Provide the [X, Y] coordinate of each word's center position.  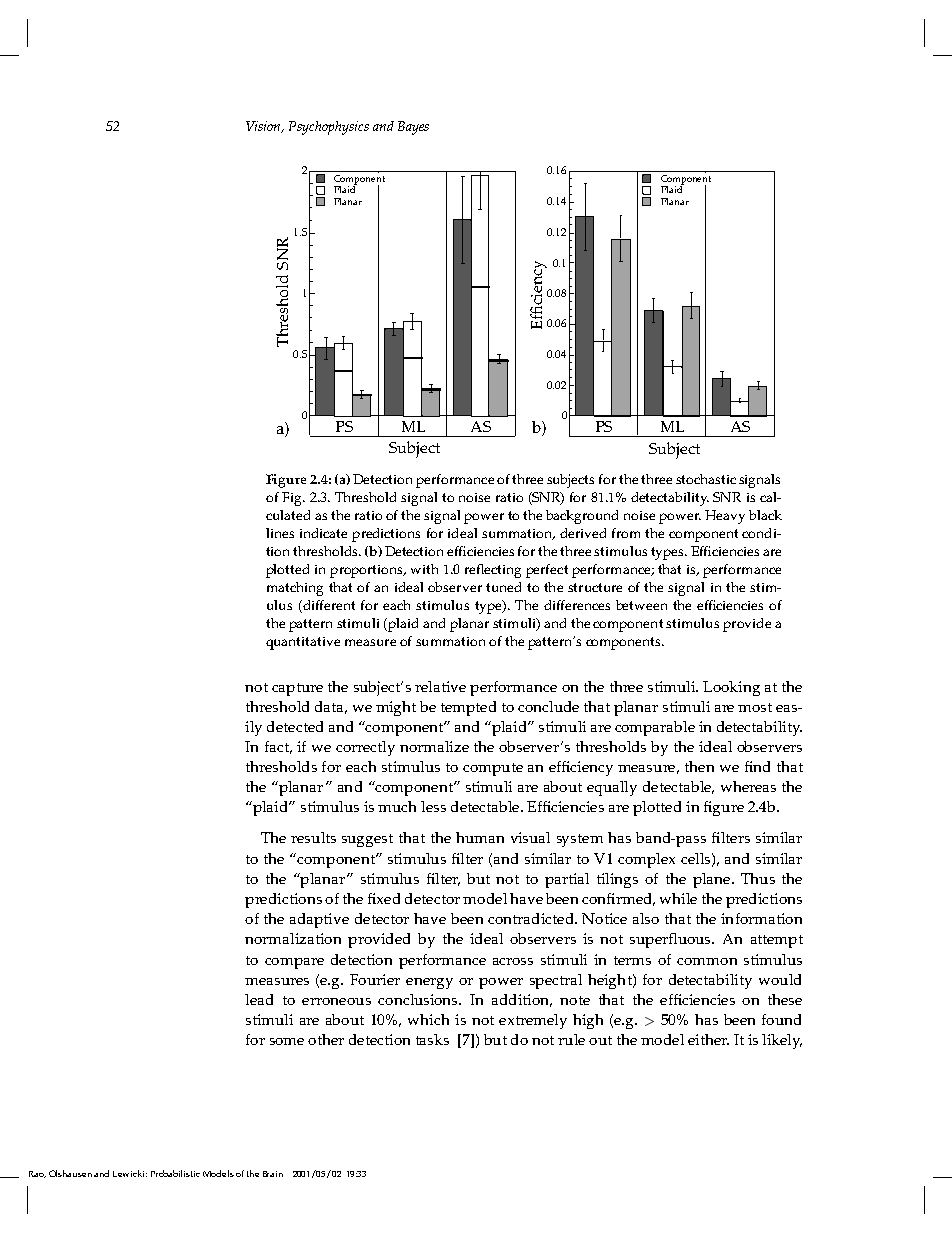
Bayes [413, 128]
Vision [264, 127]
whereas [748, 786]
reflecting [493, 571]
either [708, 1039]
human [480, 837]
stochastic [706, 479]
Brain [273, 1174]
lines [280, 533]
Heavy [725, 517]
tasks [432, 1039]
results [313, 837]
